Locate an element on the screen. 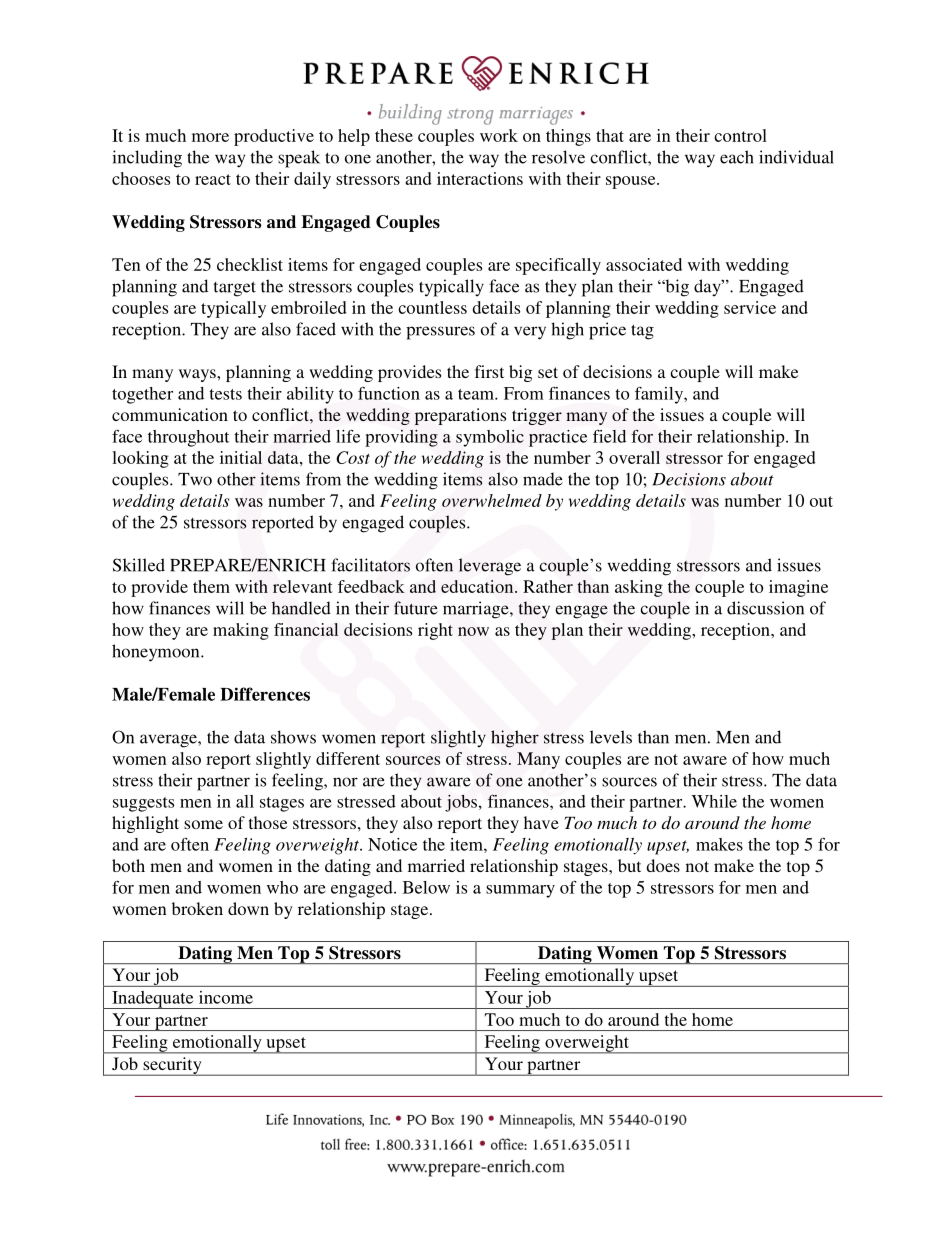 This screenshot has width=952, height=1233. does is located at coordinates (663, 865).
